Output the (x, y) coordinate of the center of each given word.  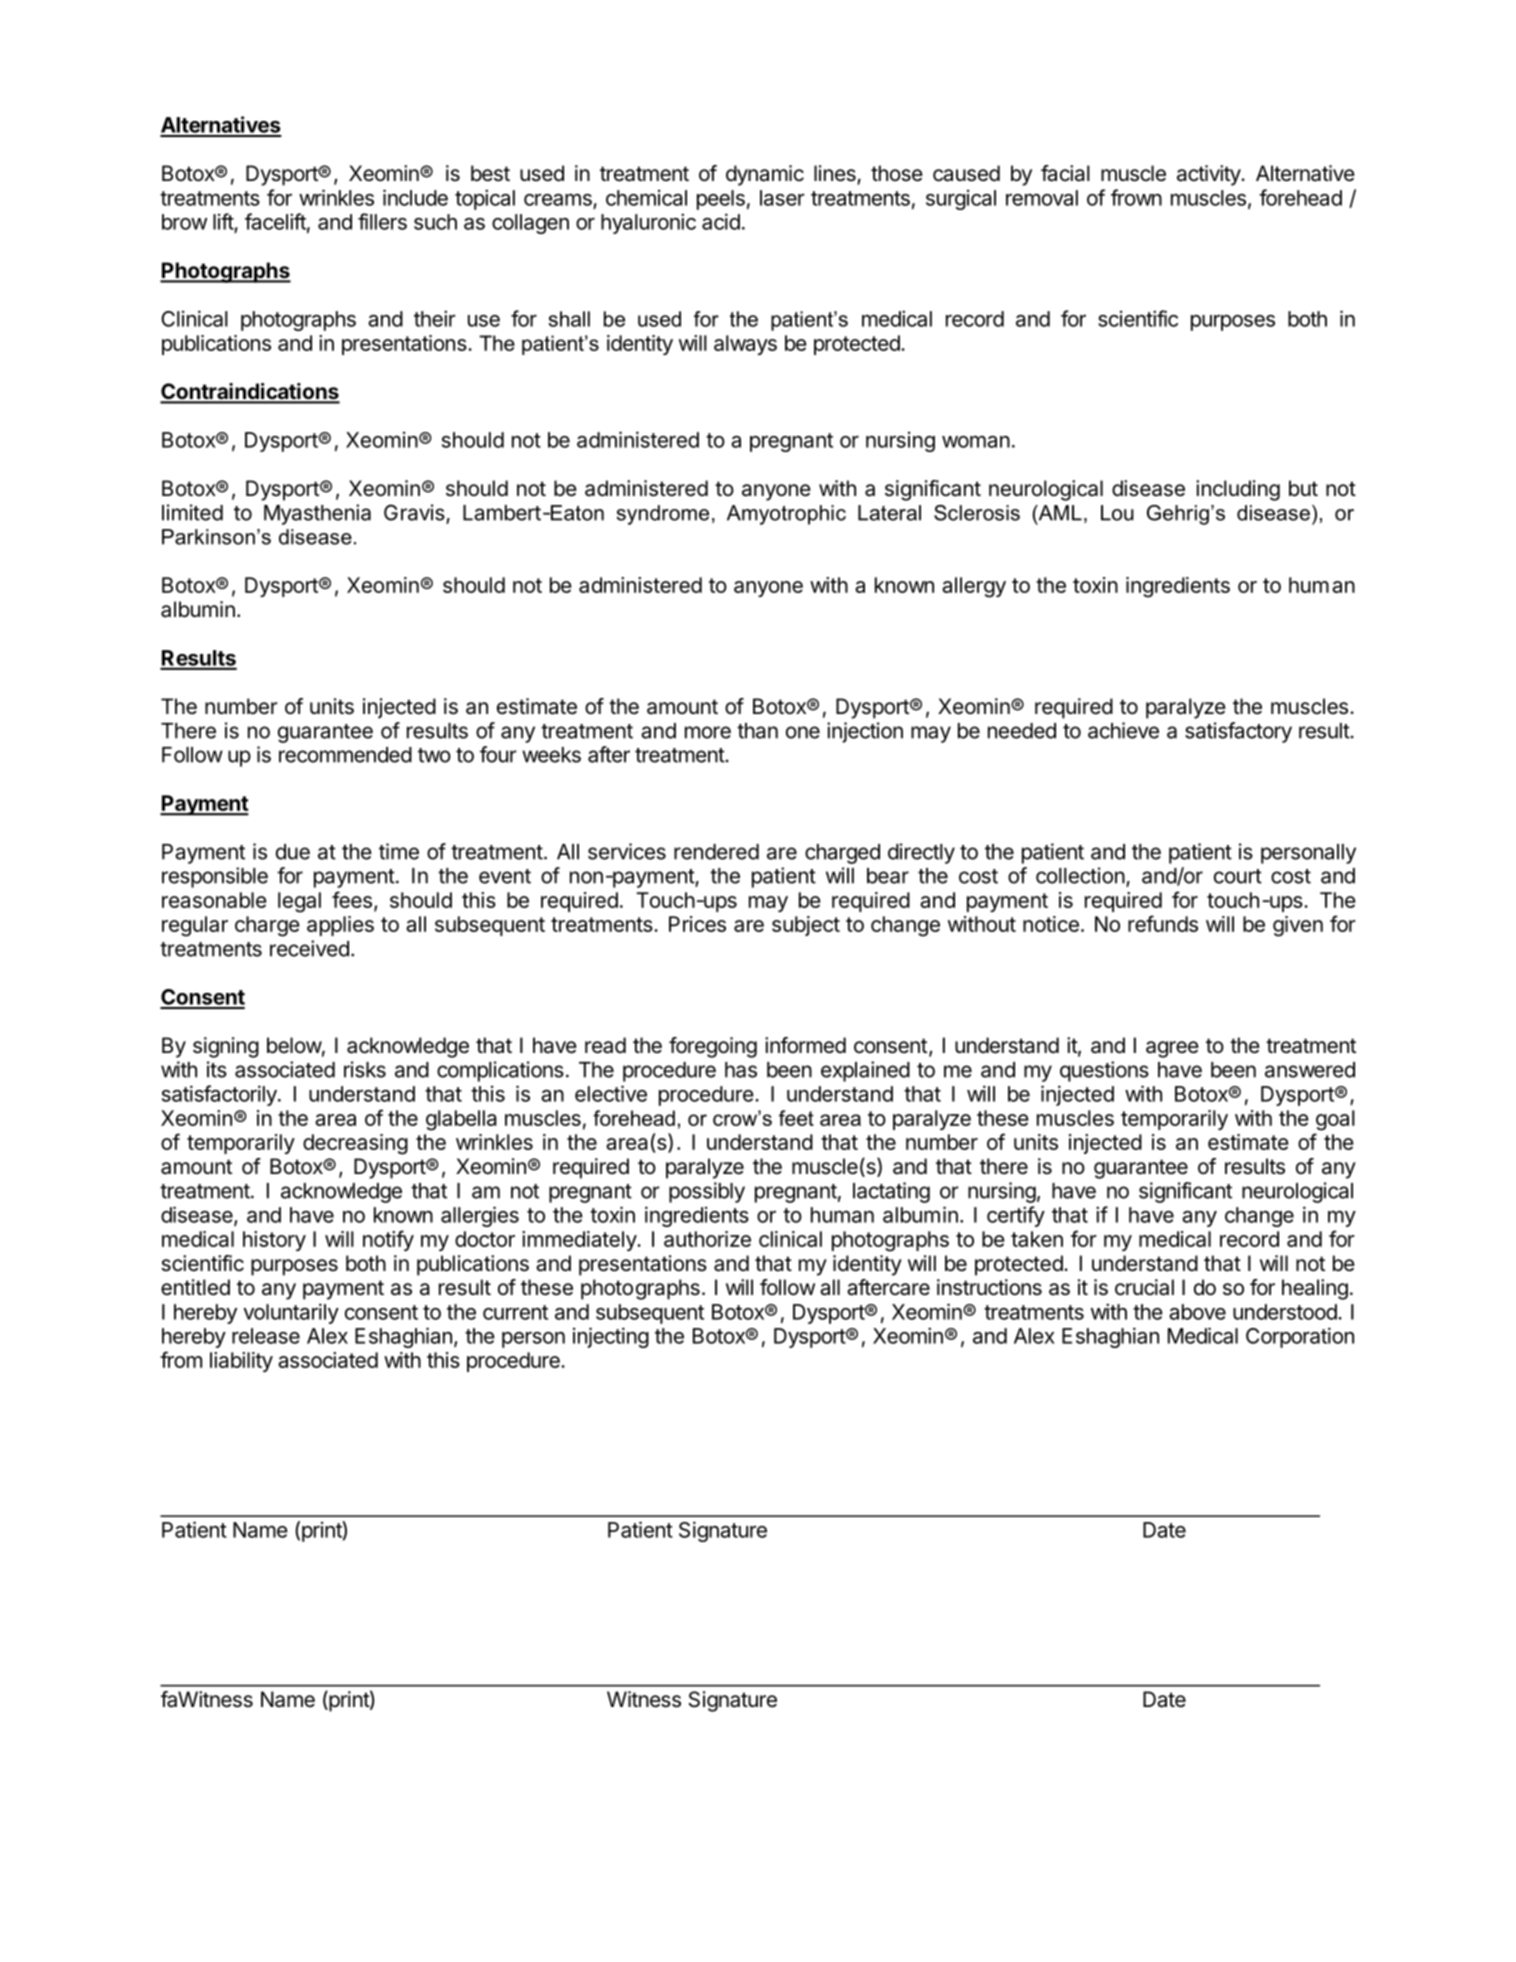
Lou (1117, 513)
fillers (382, 221)
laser (782, 198)
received (309, 948)
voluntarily (291, 1313)
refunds (1163, 923)
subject (806, 926)
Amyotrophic (786, 515)
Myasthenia (317, 514)
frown (1136, 197)
